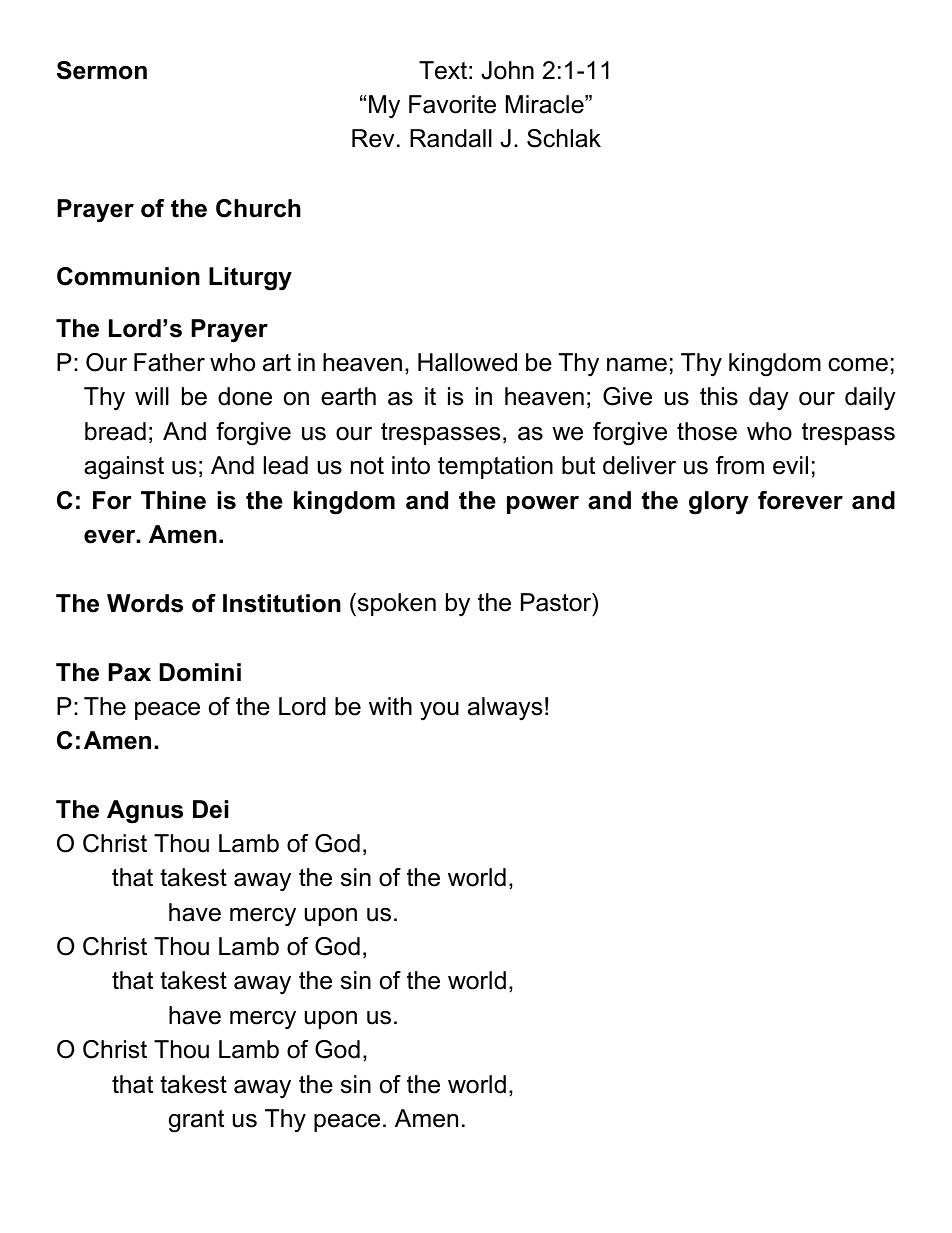 The height and width of the image is (1233, 952). Describe the element at coordinates (439, 711) in the image. I see `you` at that location.
